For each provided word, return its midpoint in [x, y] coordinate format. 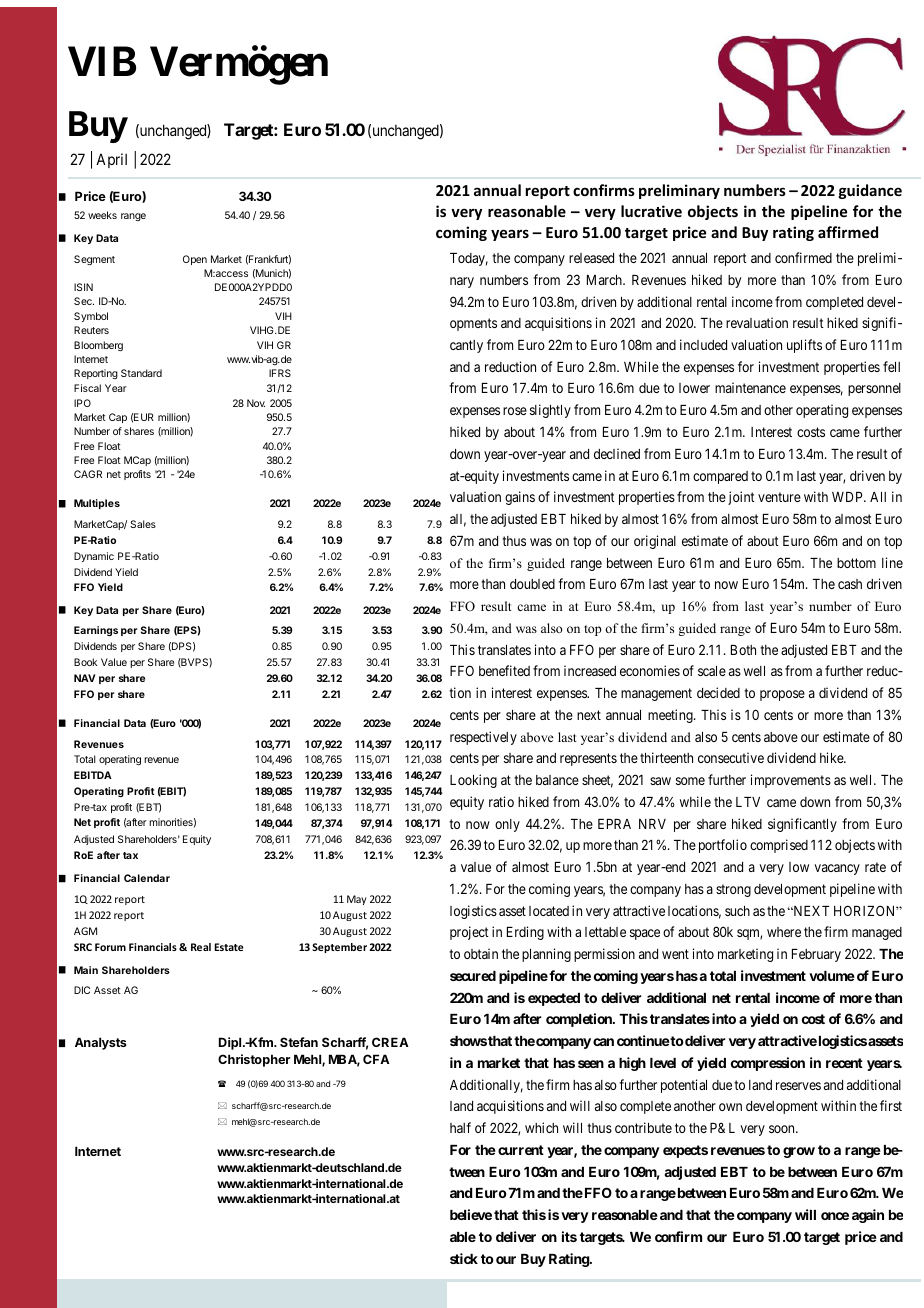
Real [201, 947]
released [591, 258]
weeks [102, 215]
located [549, 911]
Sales [143, 524]
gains [520, 498]
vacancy [837, 869]
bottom [856, 563]
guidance [870, 191]
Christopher [254, 1060]
